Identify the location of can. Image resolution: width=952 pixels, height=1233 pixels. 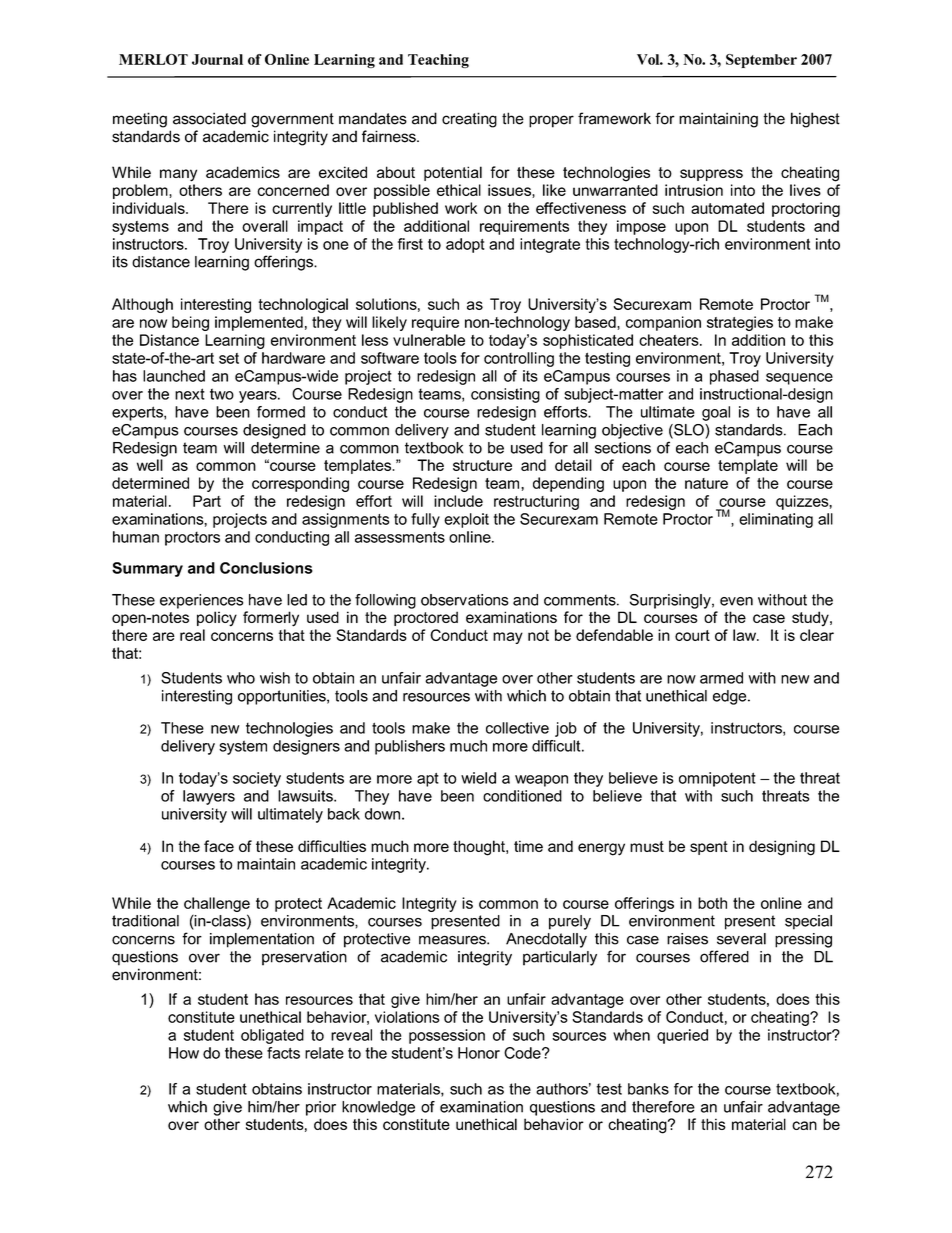
(804, 1125).
